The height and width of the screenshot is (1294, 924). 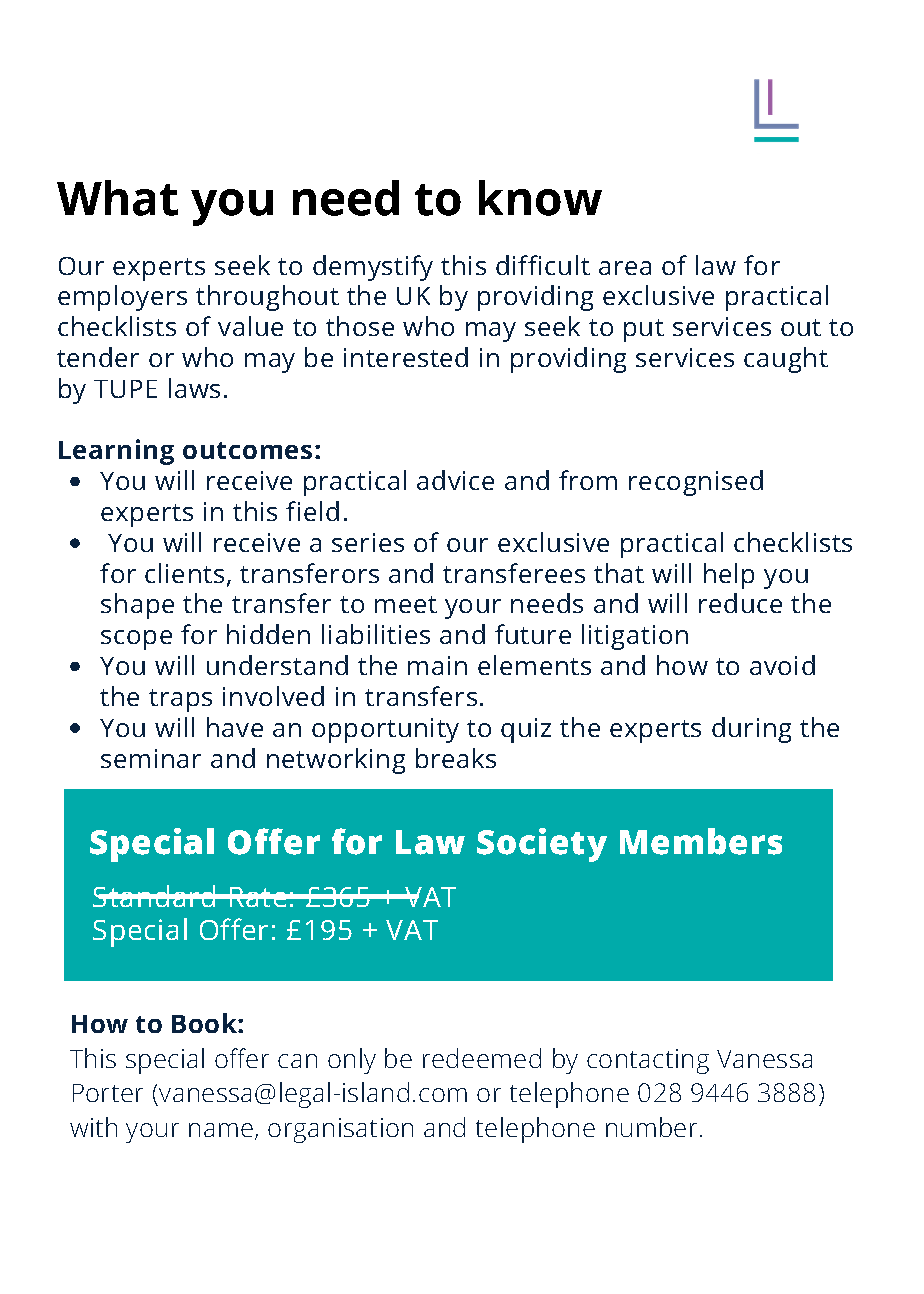 What do you see at coordinates (455, 480) in the screenshot?
I see `advice` at bounding box center [455, 480].
